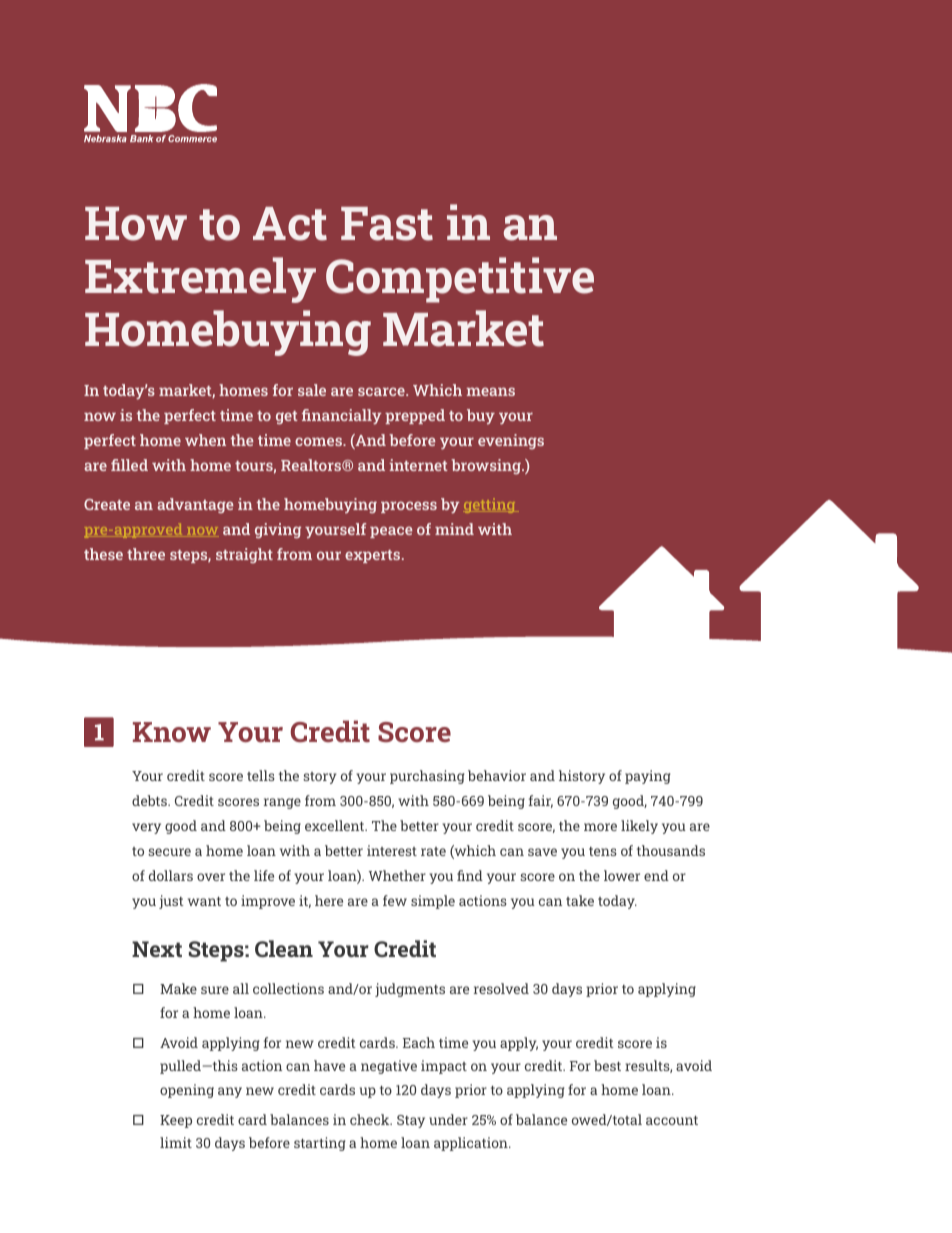 Image resolution: width=952 pixels, height=1233 pixels. Describe the element at coordinates (427, 777) in the screenshot. I see `purchasing` at that location.
